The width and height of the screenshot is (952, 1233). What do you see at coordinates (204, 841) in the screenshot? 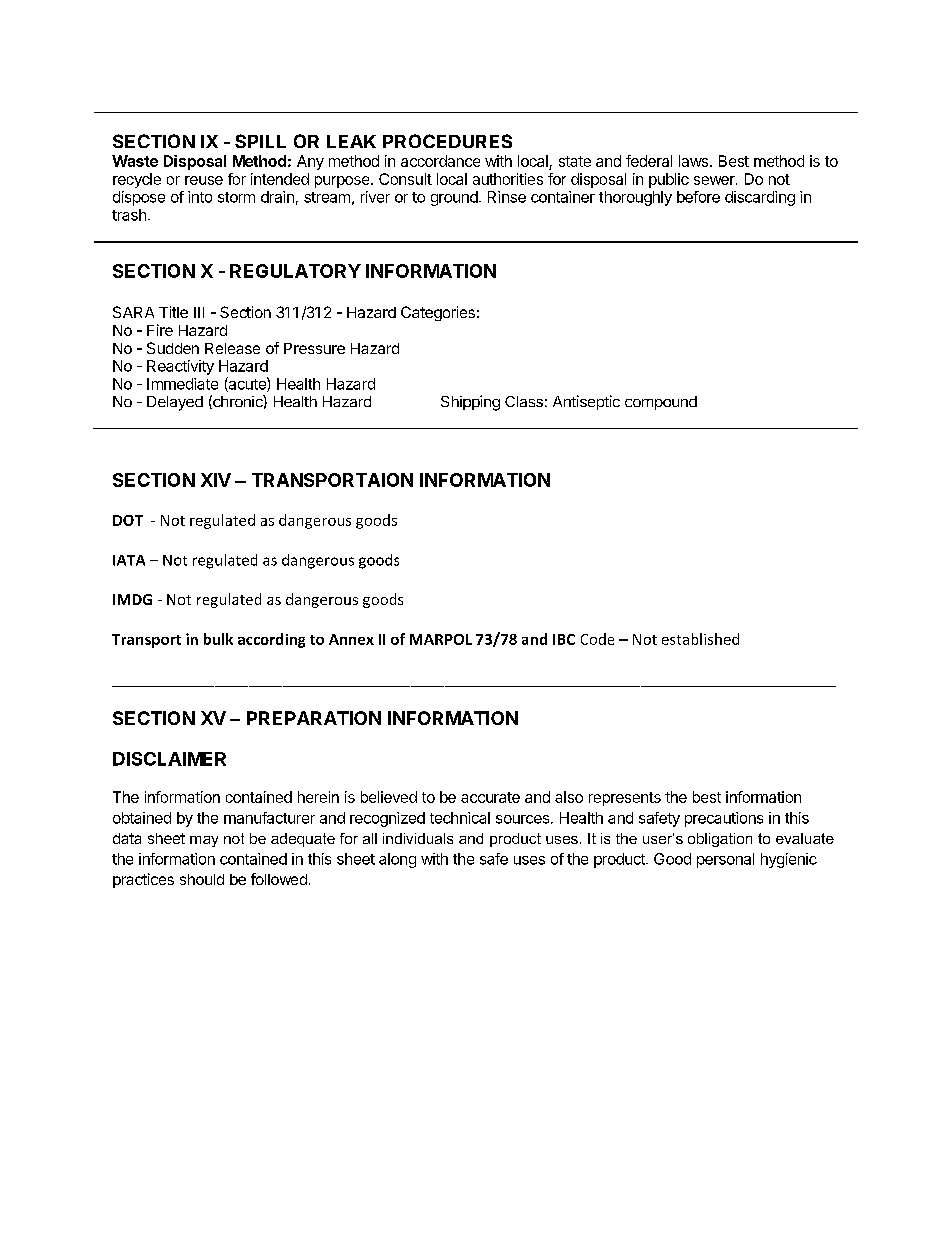
I see `may` at bounding box center [204, 841].
